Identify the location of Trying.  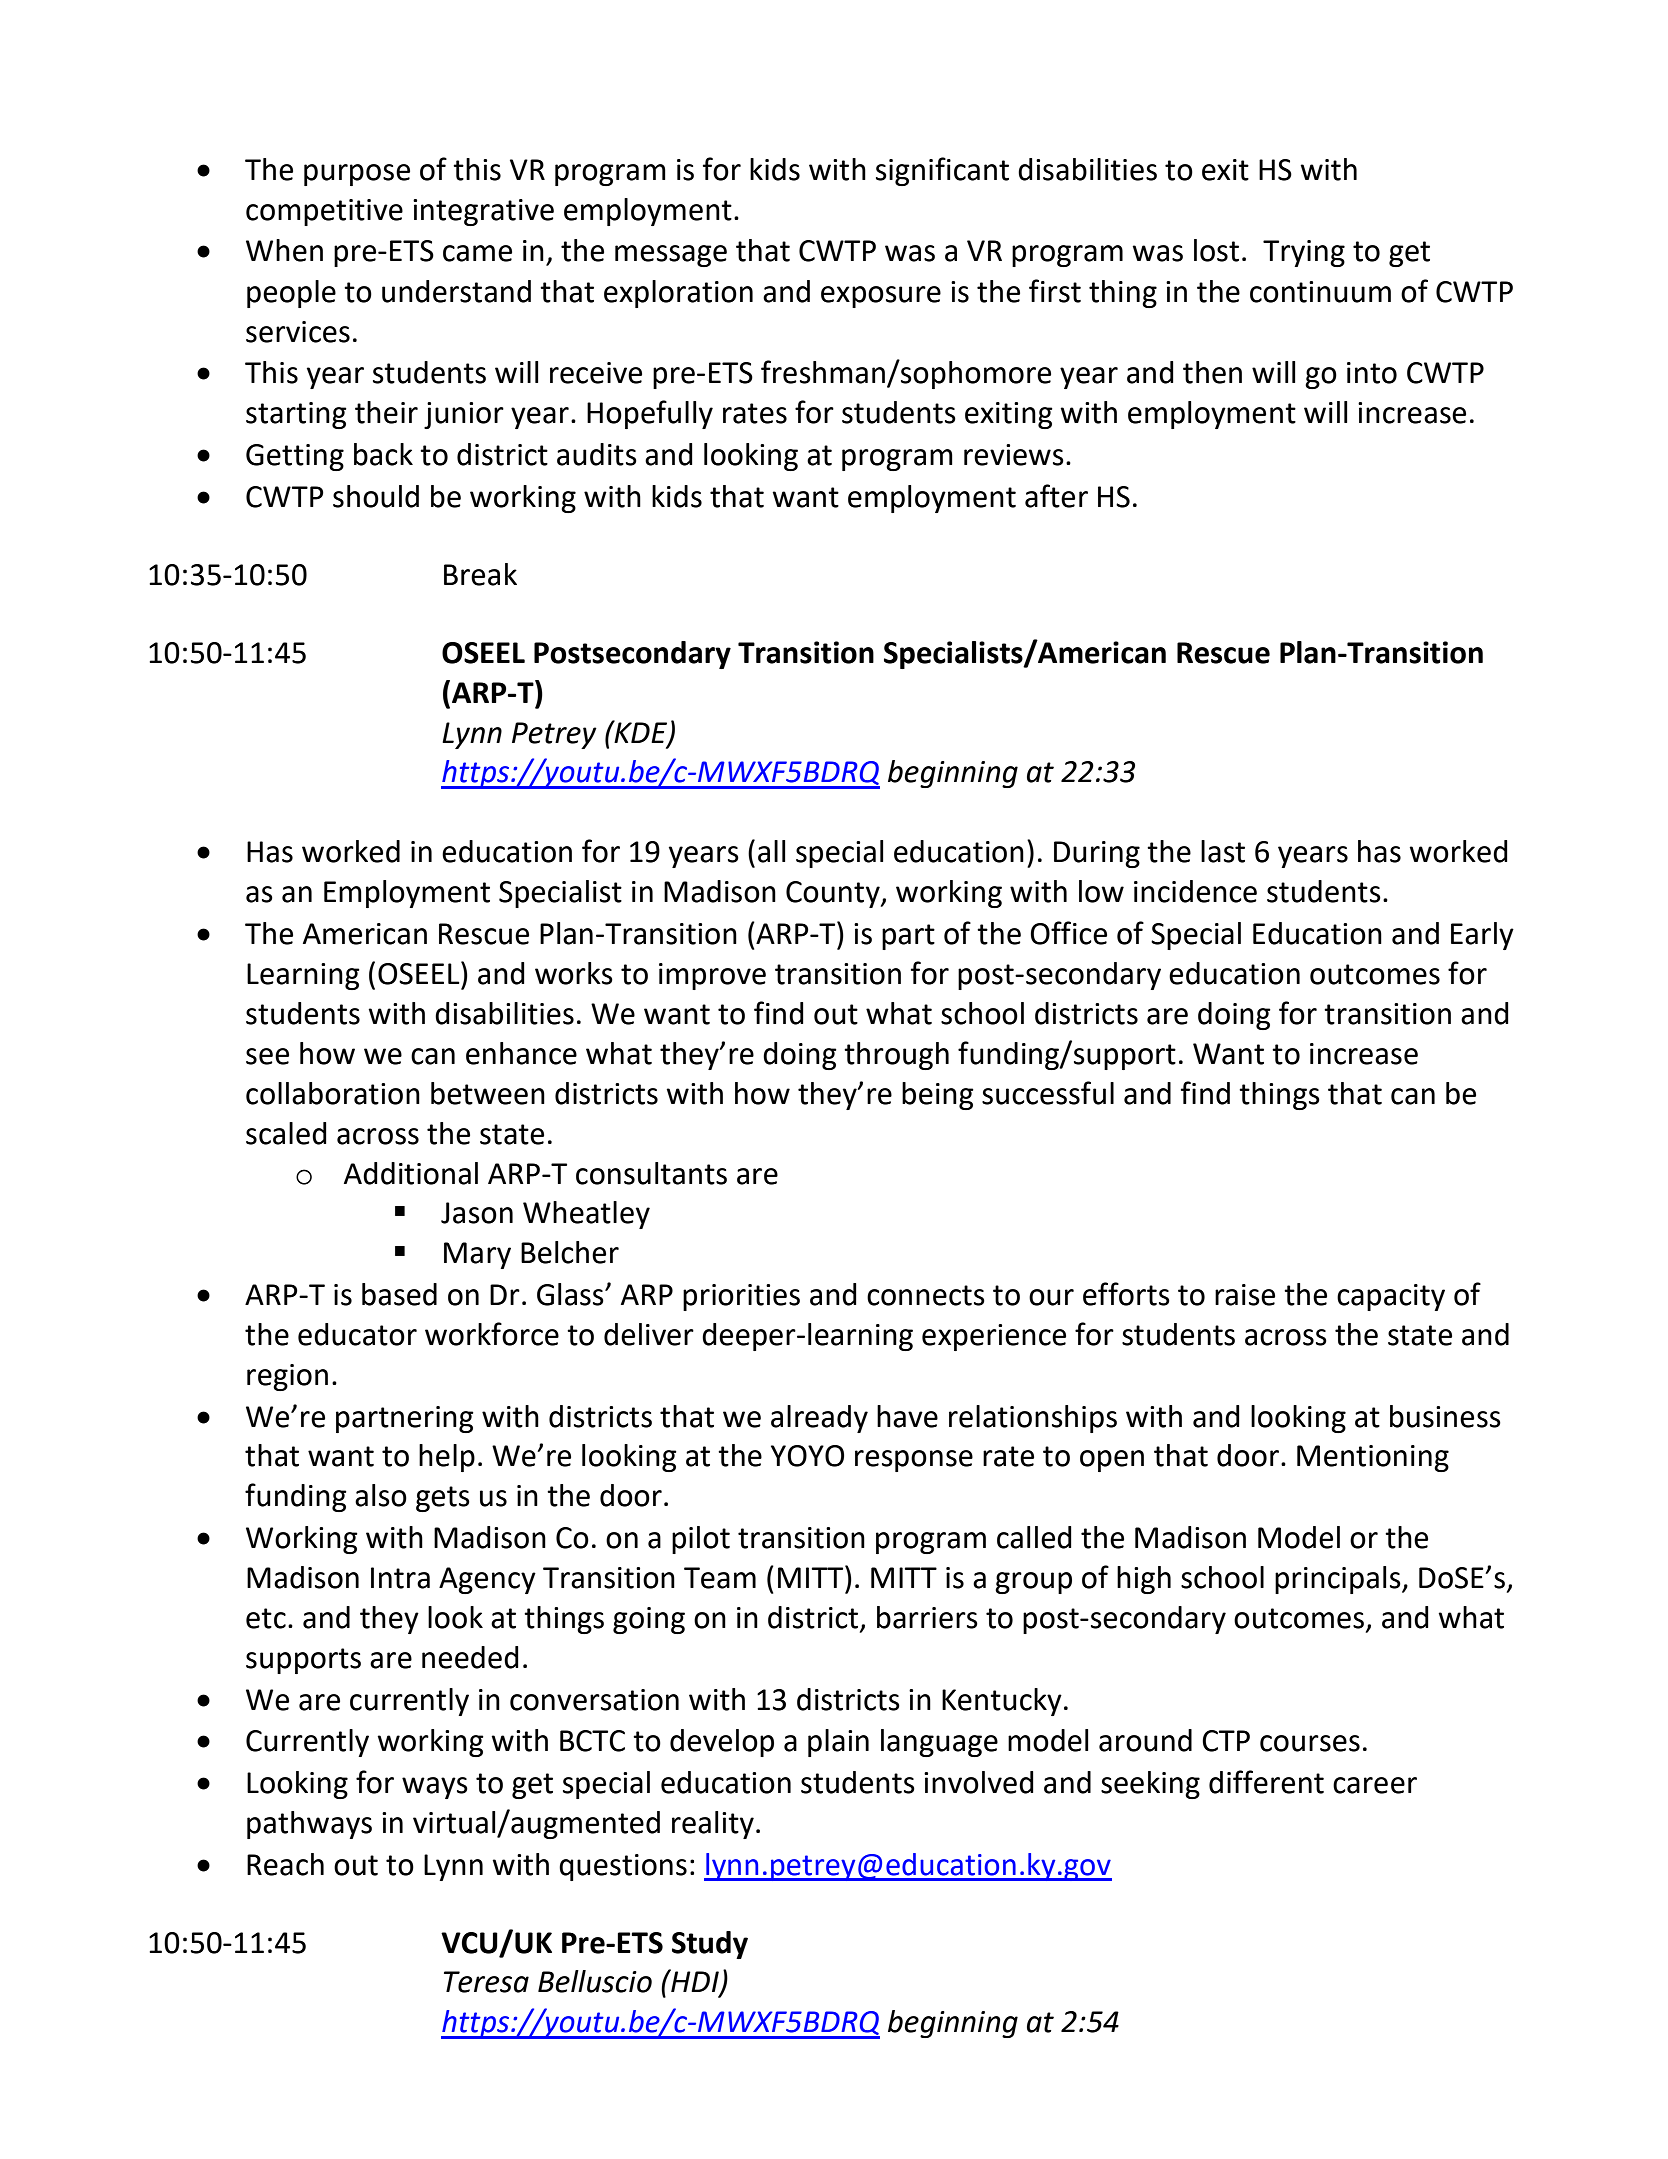
(1304, 253).
